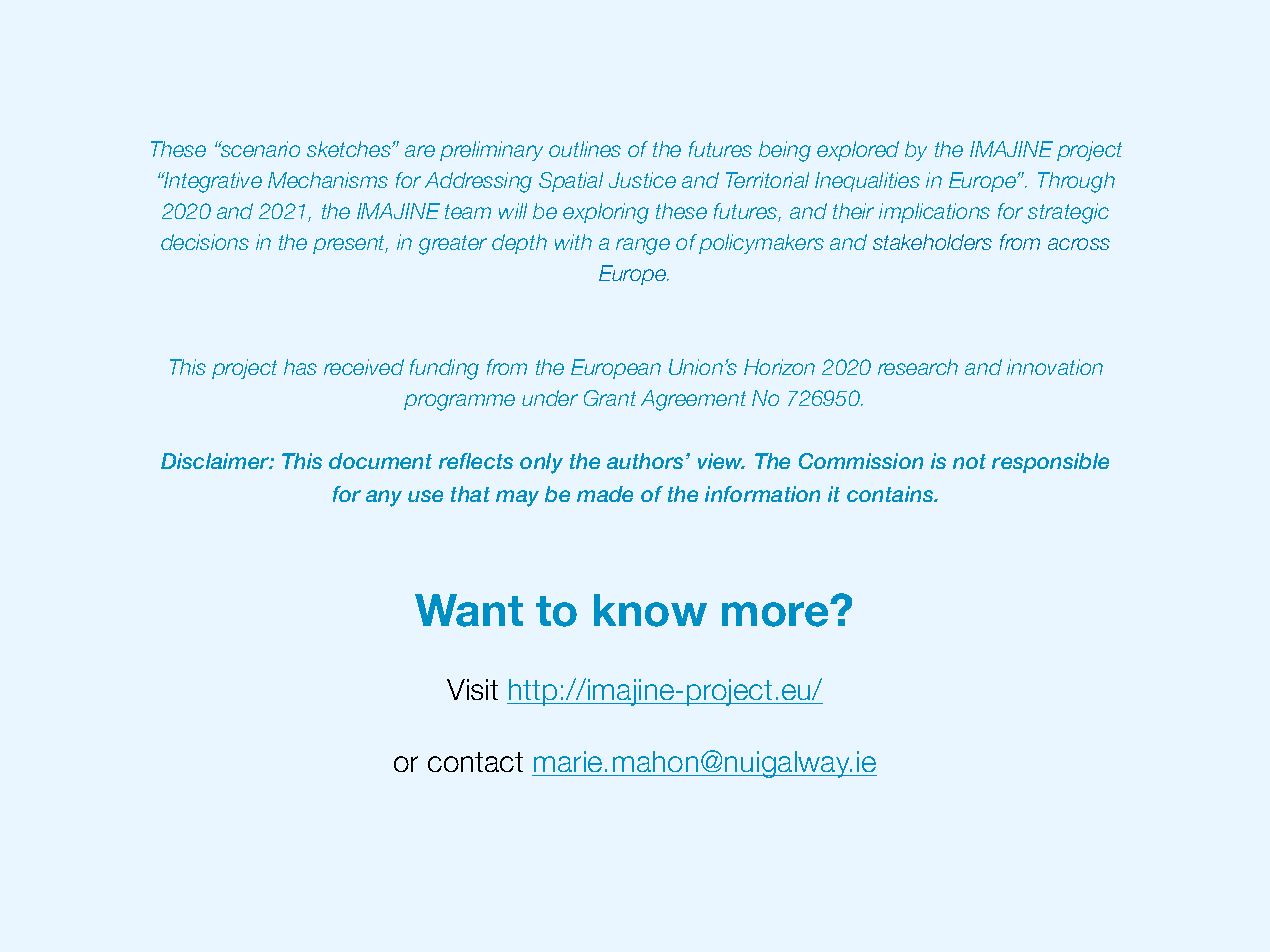 The height and width of the screenshot is (952, 1270). What do you see at coordinates (380, 461) in the screenshot?
I see `document` at bounding box center [380, 461].
